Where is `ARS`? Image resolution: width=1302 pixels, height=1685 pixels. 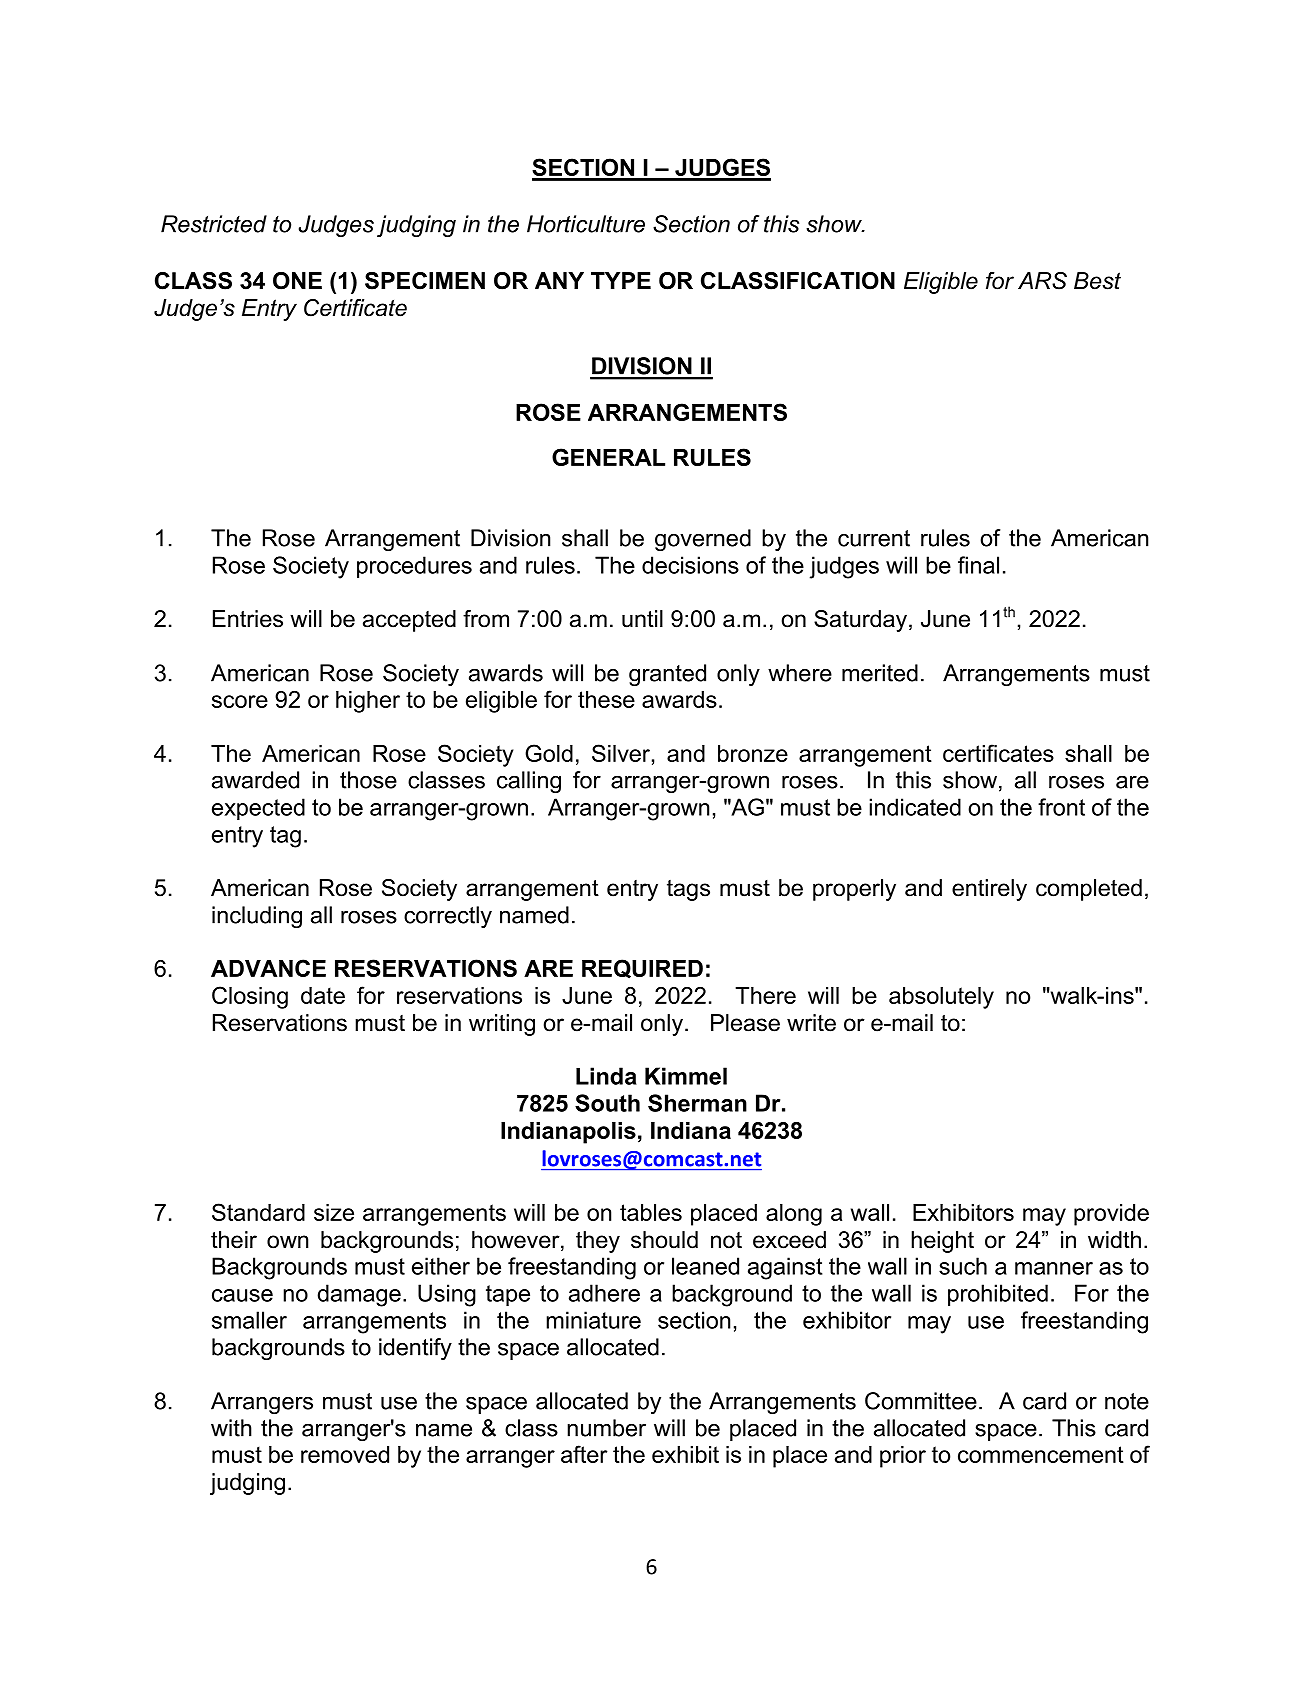 ARS is located at coordinates (1042, 281).
